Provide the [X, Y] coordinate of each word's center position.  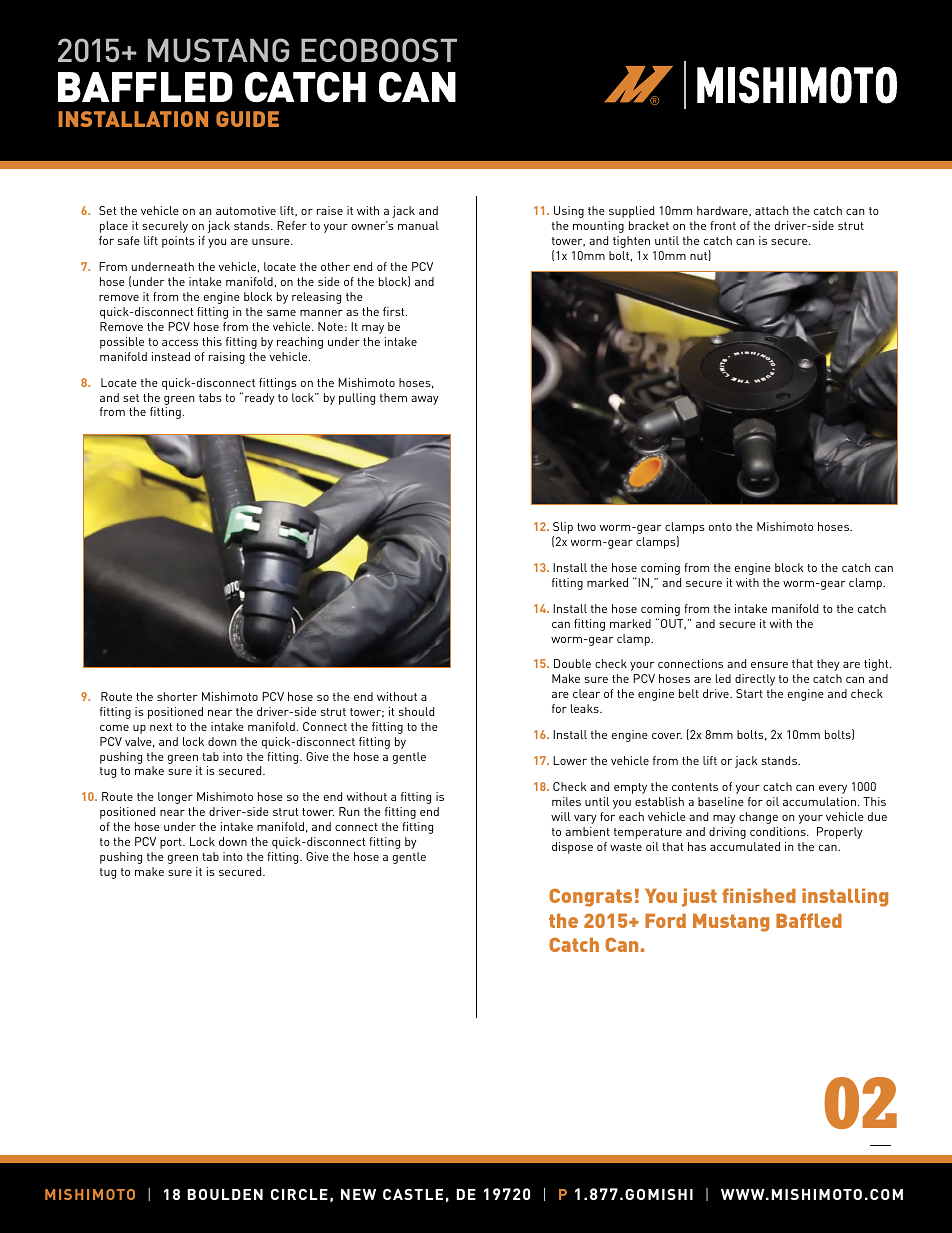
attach [771, 210]
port [172, 843]
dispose [572, 848]
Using [569, 212]
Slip [563, 529]
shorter [177, 696]
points [178, 242]
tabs [210, 397]
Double [572, 663]
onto [720, 527]
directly [755, 680]
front [723, 225]
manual [418, 225]
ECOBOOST [379, 50]
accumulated [745, 846]
